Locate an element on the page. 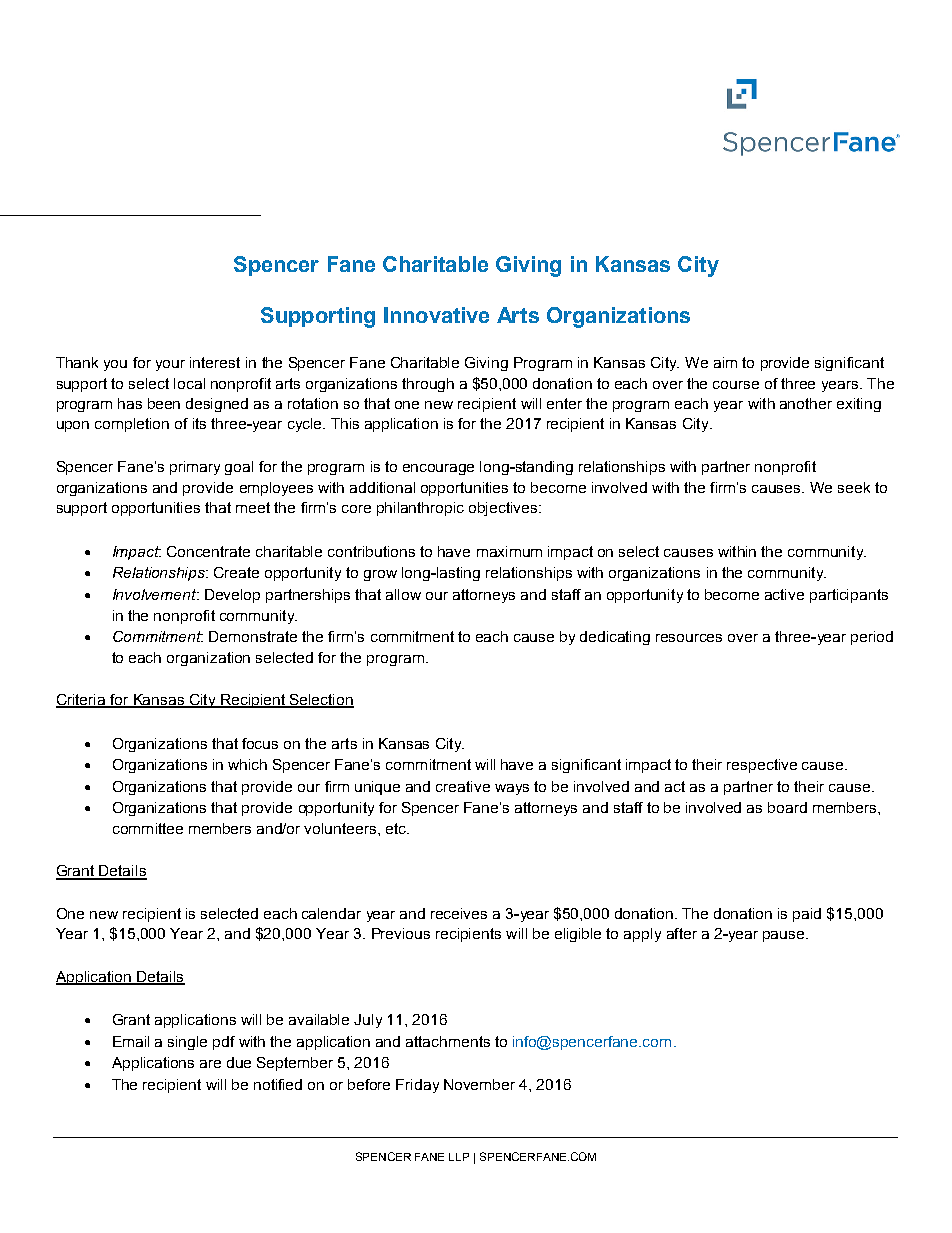  LLP is located at coordinates (459, 1157).
